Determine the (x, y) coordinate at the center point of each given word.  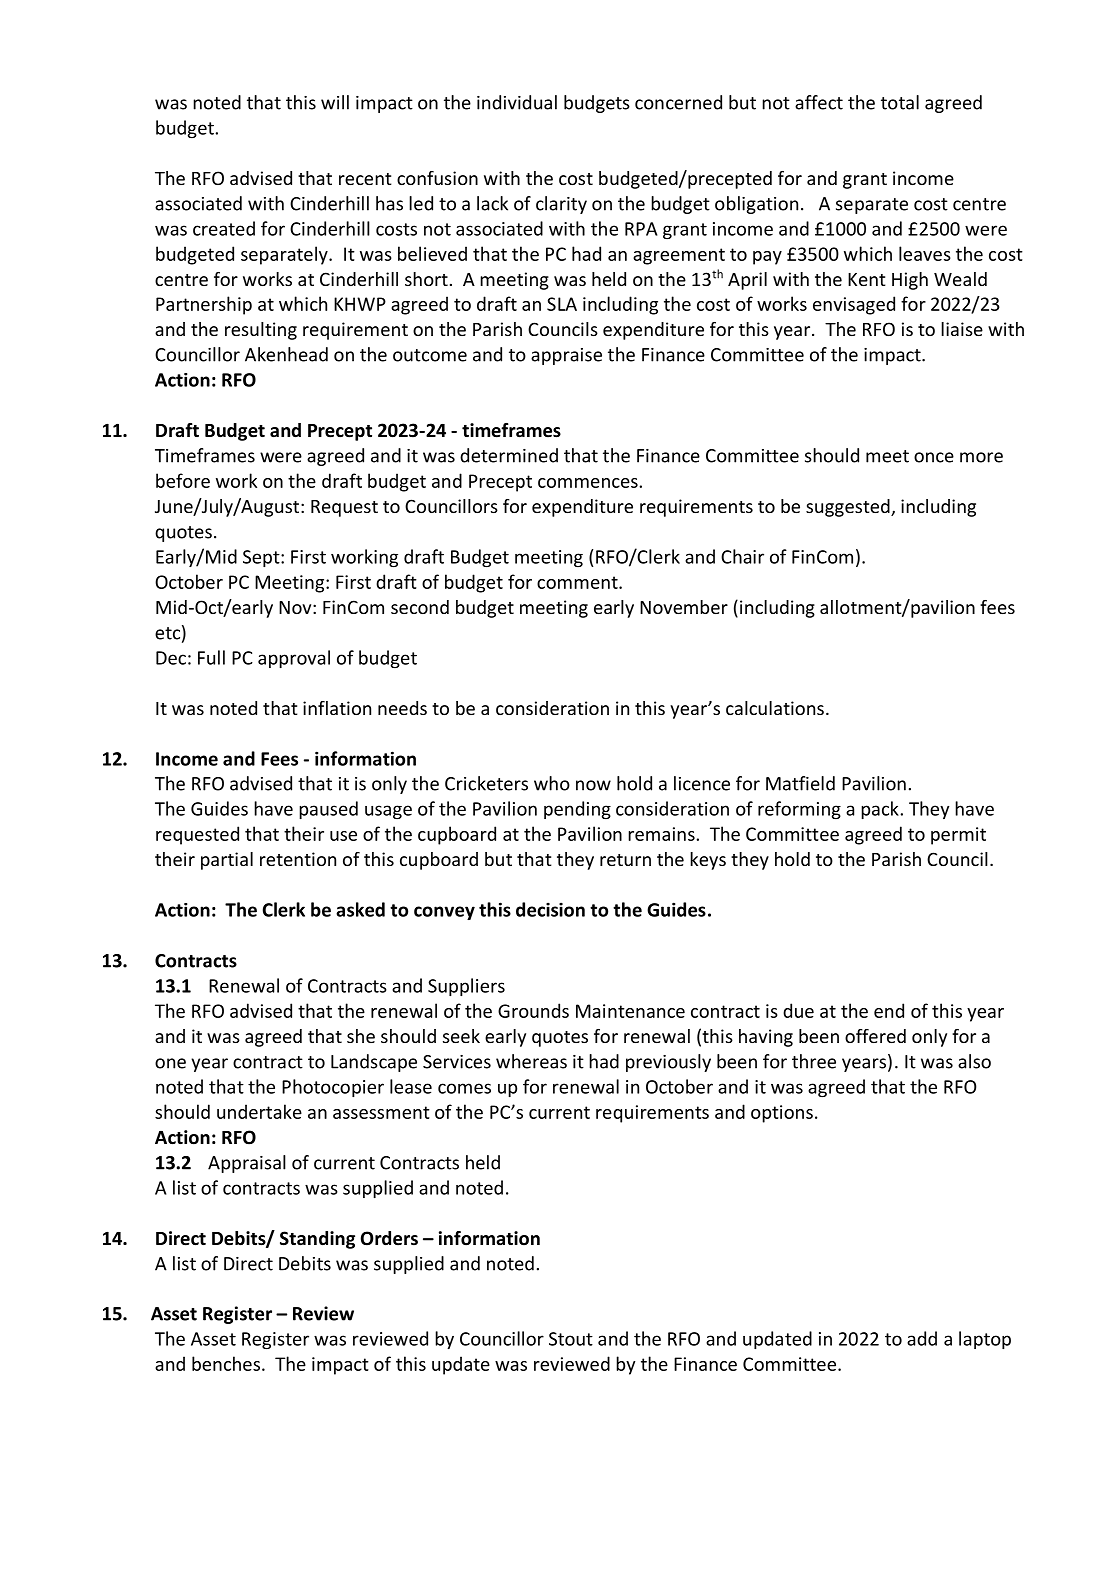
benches (226, 1363)
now (593, 785)
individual (517, 102)
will (335, 102)
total (900, 102)
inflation (337, 708)
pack (881, 810)
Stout (571, 1339)
